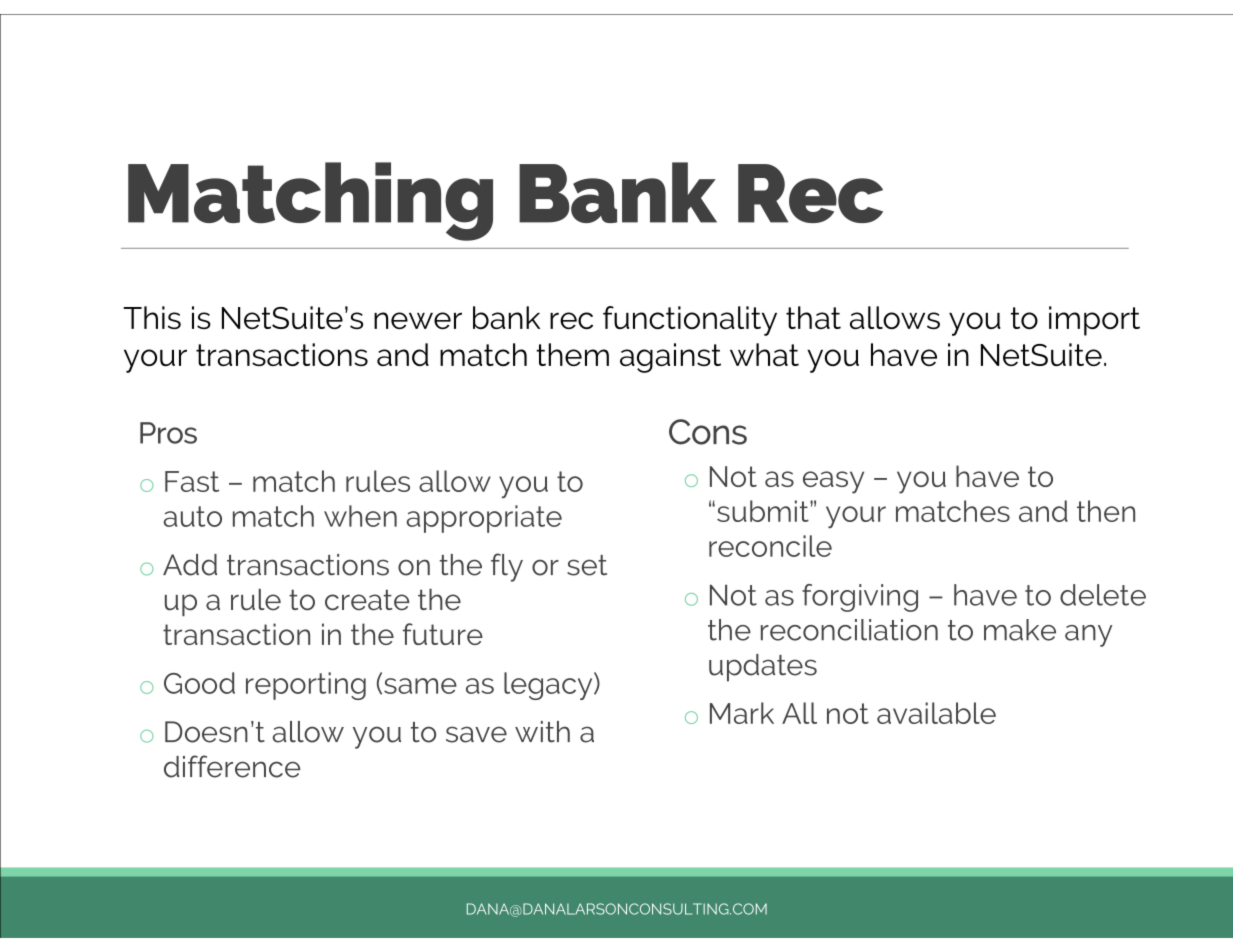 The image size is (1233, 952). I want to click on available, so click(936, 713).
